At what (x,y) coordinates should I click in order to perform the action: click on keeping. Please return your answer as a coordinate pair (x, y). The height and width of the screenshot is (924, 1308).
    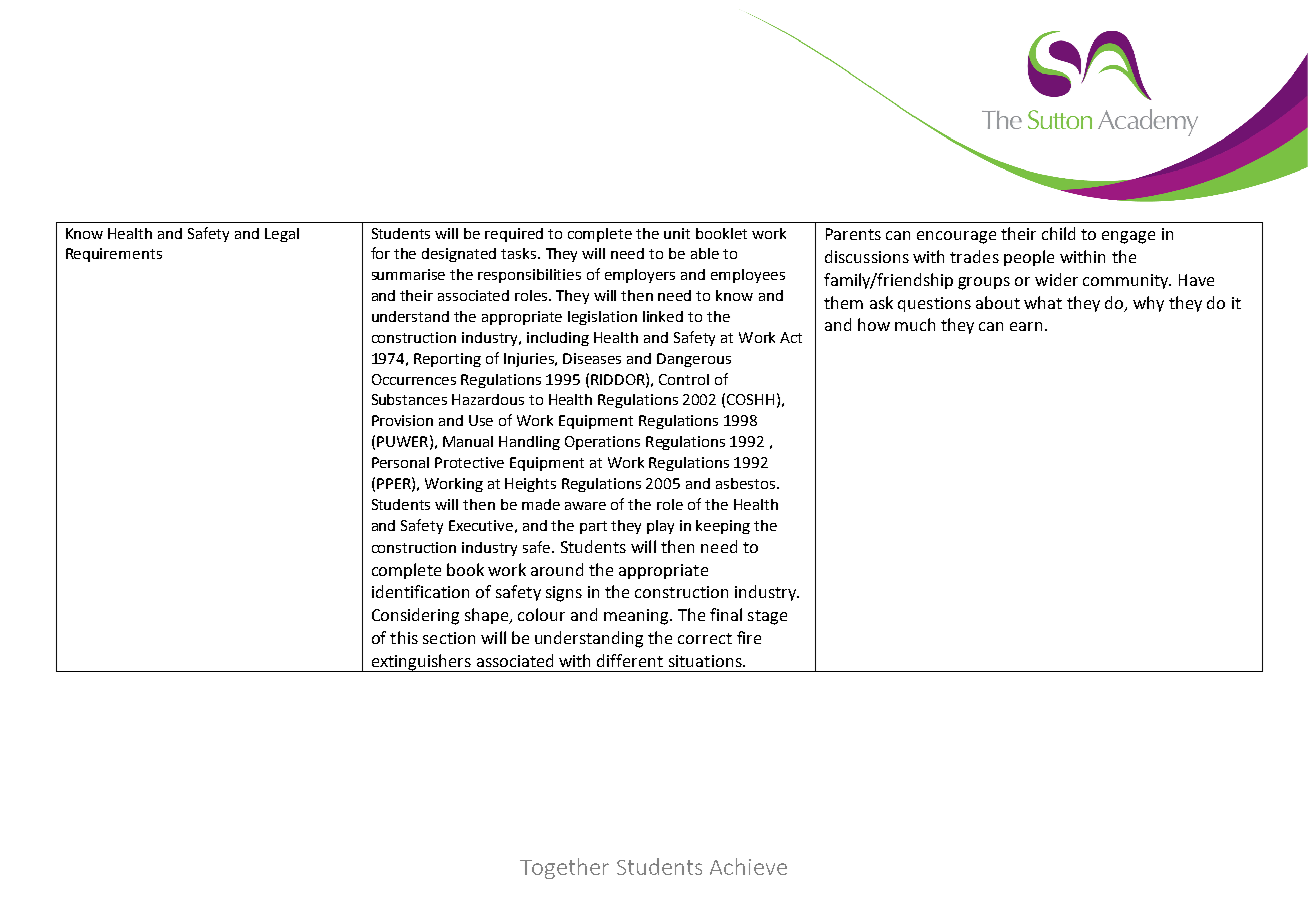
    Looking at the image, I should click on (723, 527).
